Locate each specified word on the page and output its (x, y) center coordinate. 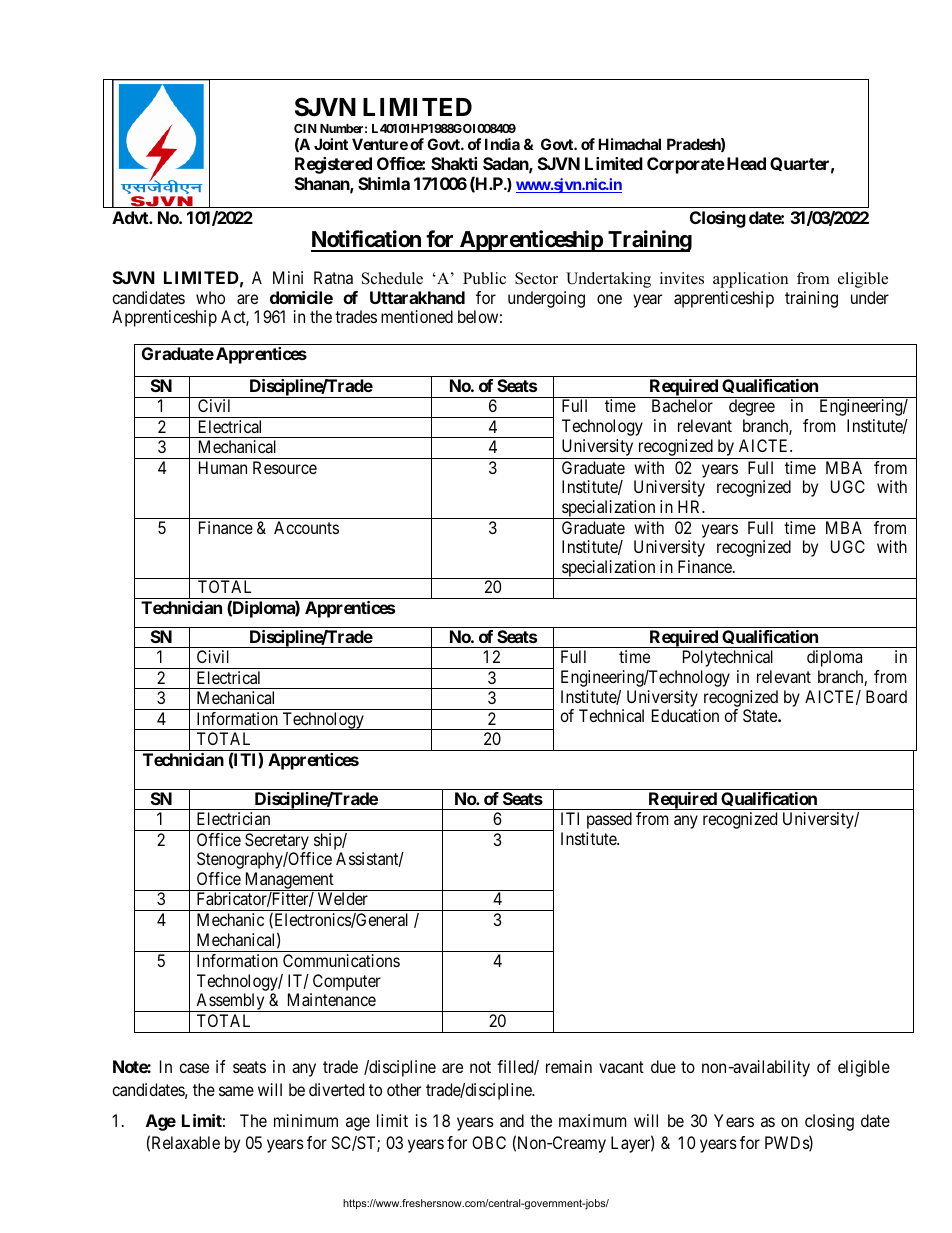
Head (746, 163)
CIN (305, 128)
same (236, 1091)
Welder (343, 898)
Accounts (306, 527)
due (663, 1066)
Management (289, 881)
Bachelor (682, 405)
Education (685, 715)
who (210, 297)
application (750, 280)
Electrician (233, 818)
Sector (536, 278)
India (502, 144)
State (761, 715)
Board (886, 696)
